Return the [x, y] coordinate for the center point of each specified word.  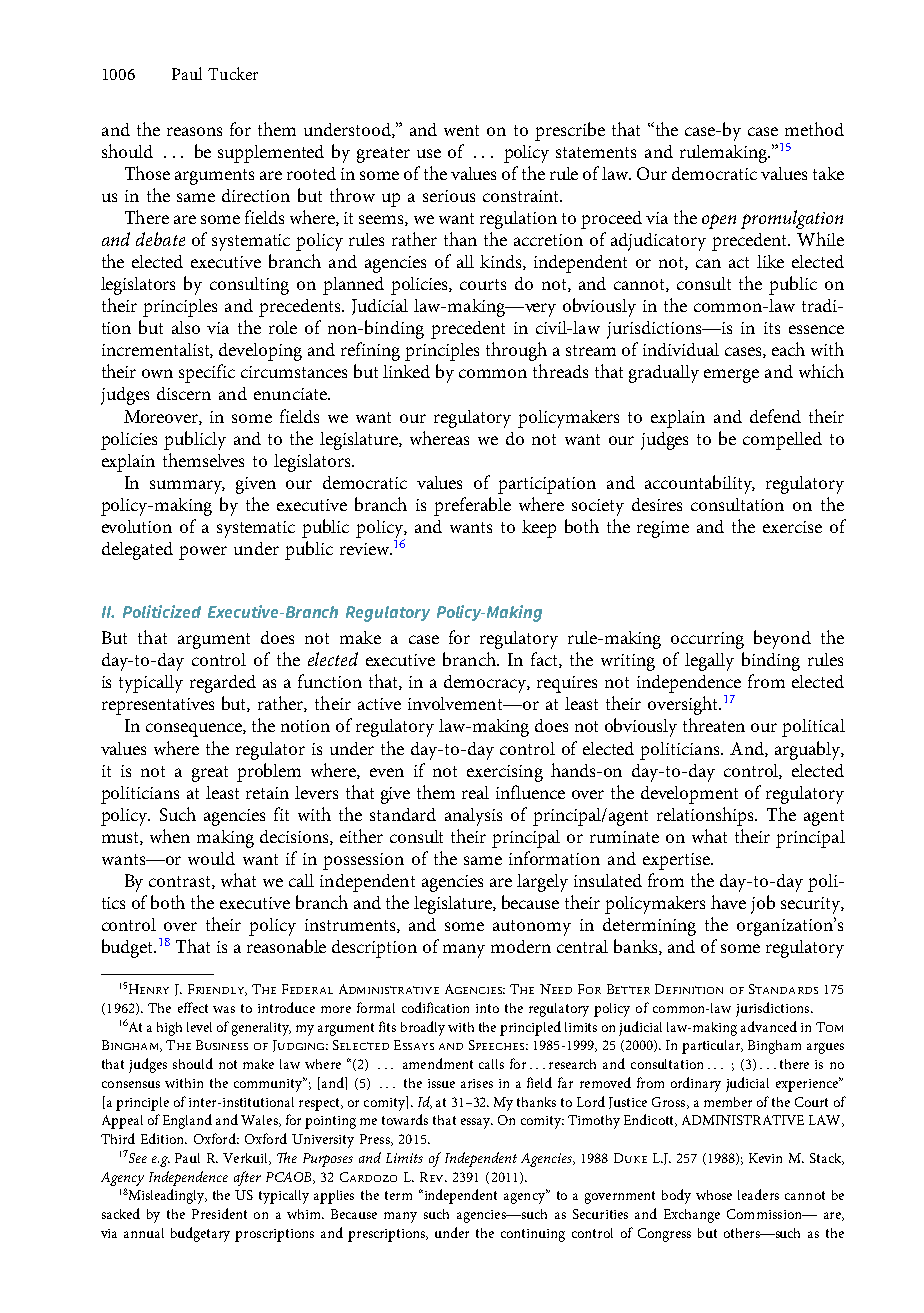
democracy [487, 684]
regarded [223, 684]
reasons [194, 131]
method [814, 129]
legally [709, 662]
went [461, 130]
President [219, 1213]
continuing [533, 1235]
